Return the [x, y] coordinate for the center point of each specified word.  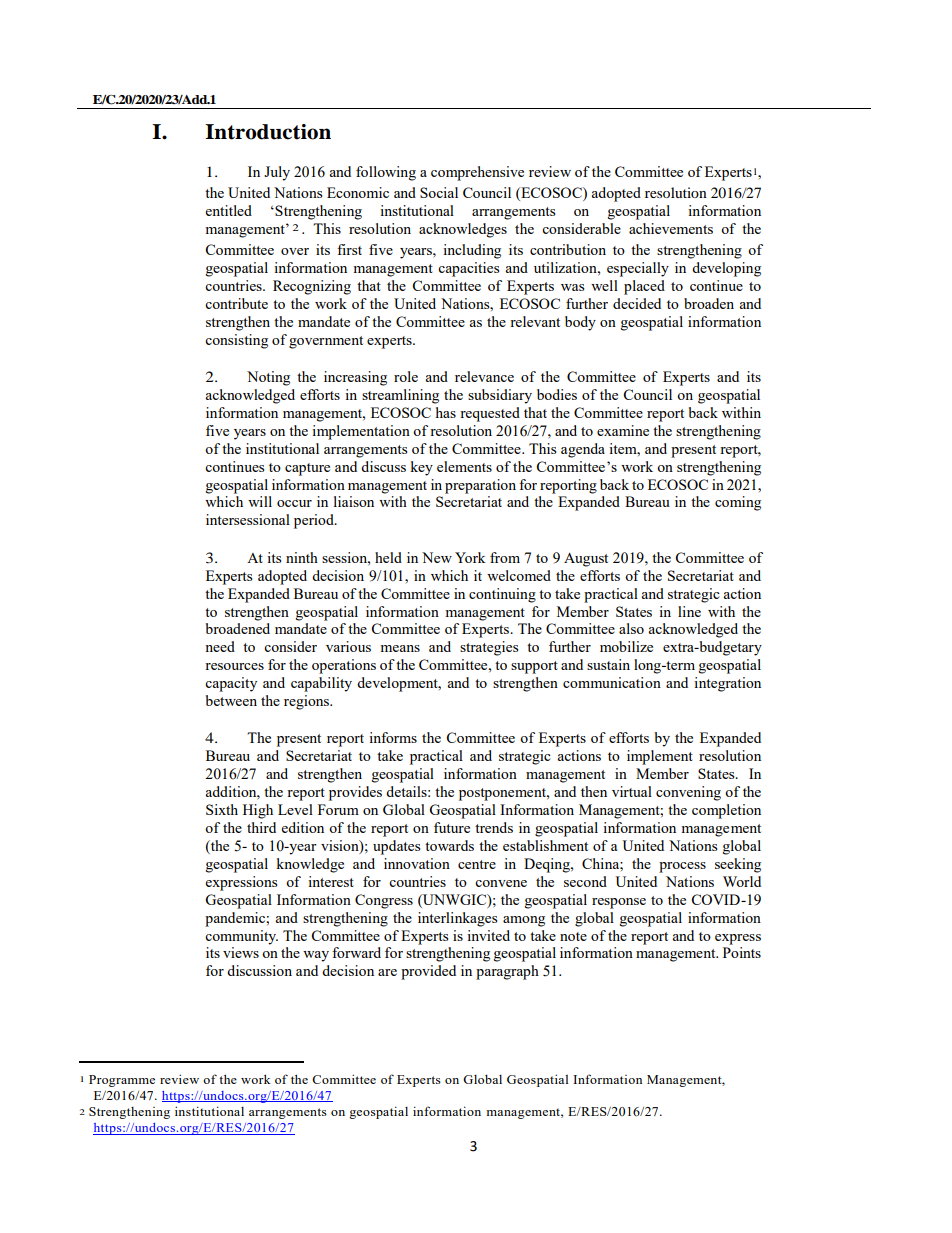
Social [439, 192]
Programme [122, 1081]
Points [742, 952]
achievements [671, 228]
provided [428, 972]
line [689, 611]
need [220, 646]
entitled [229, 210]
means [400, 648]
